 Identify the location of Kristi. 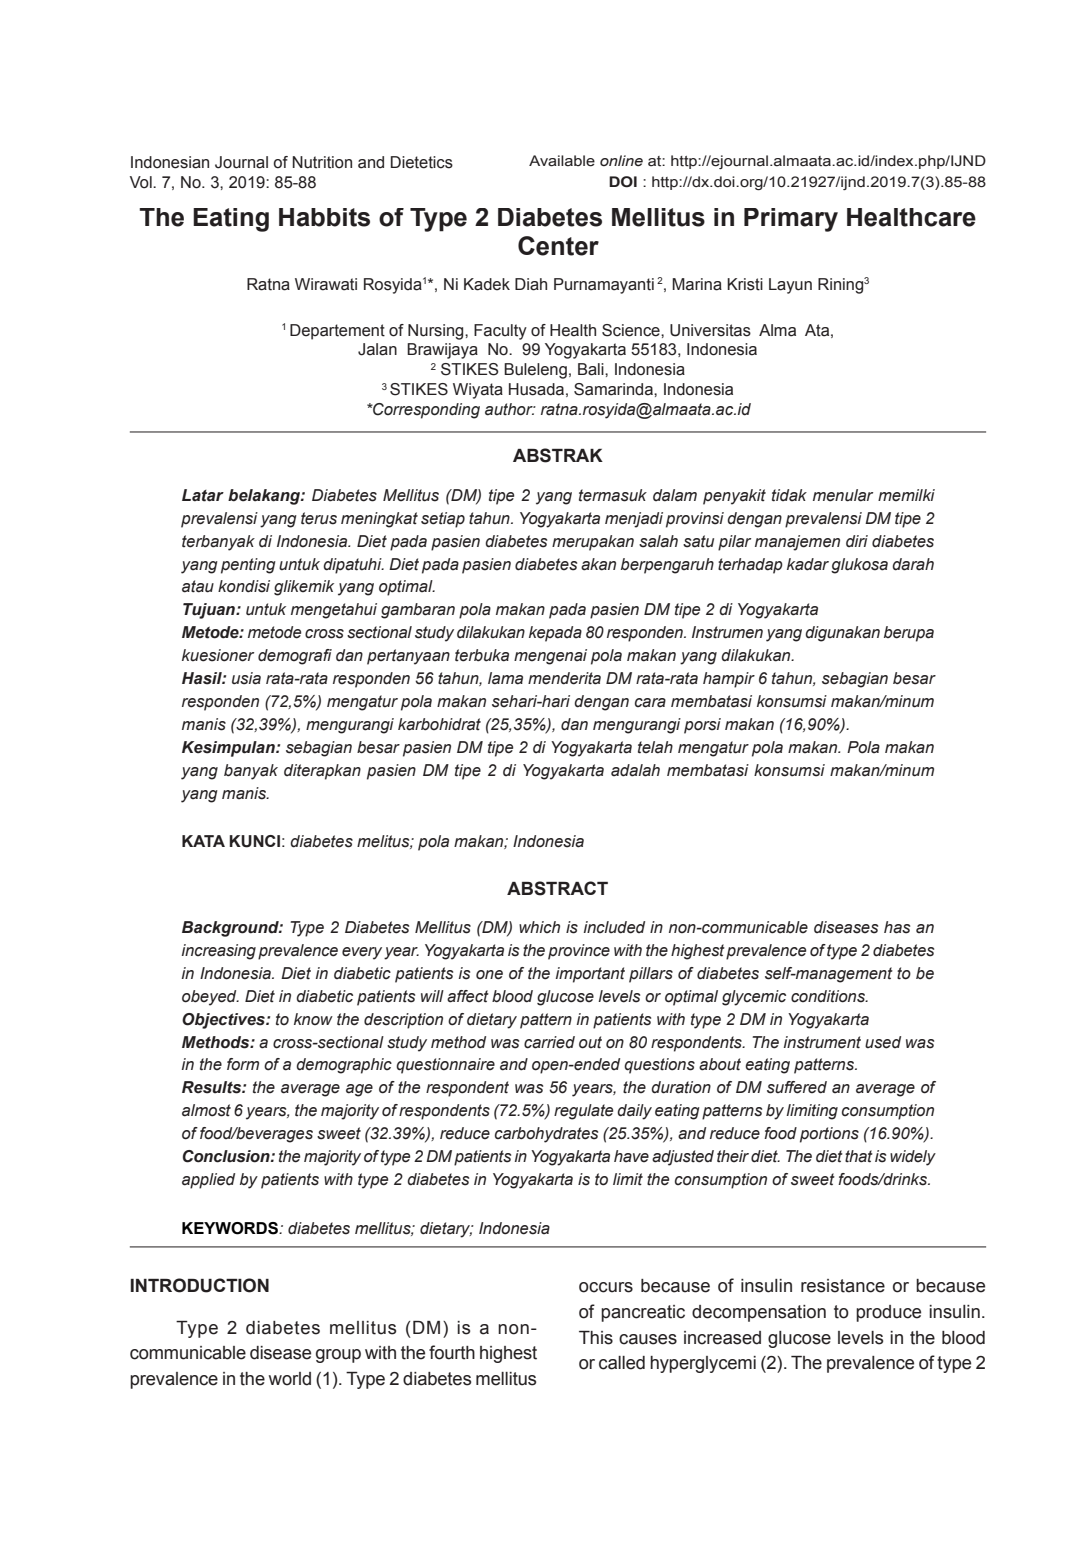
(745, 284).
